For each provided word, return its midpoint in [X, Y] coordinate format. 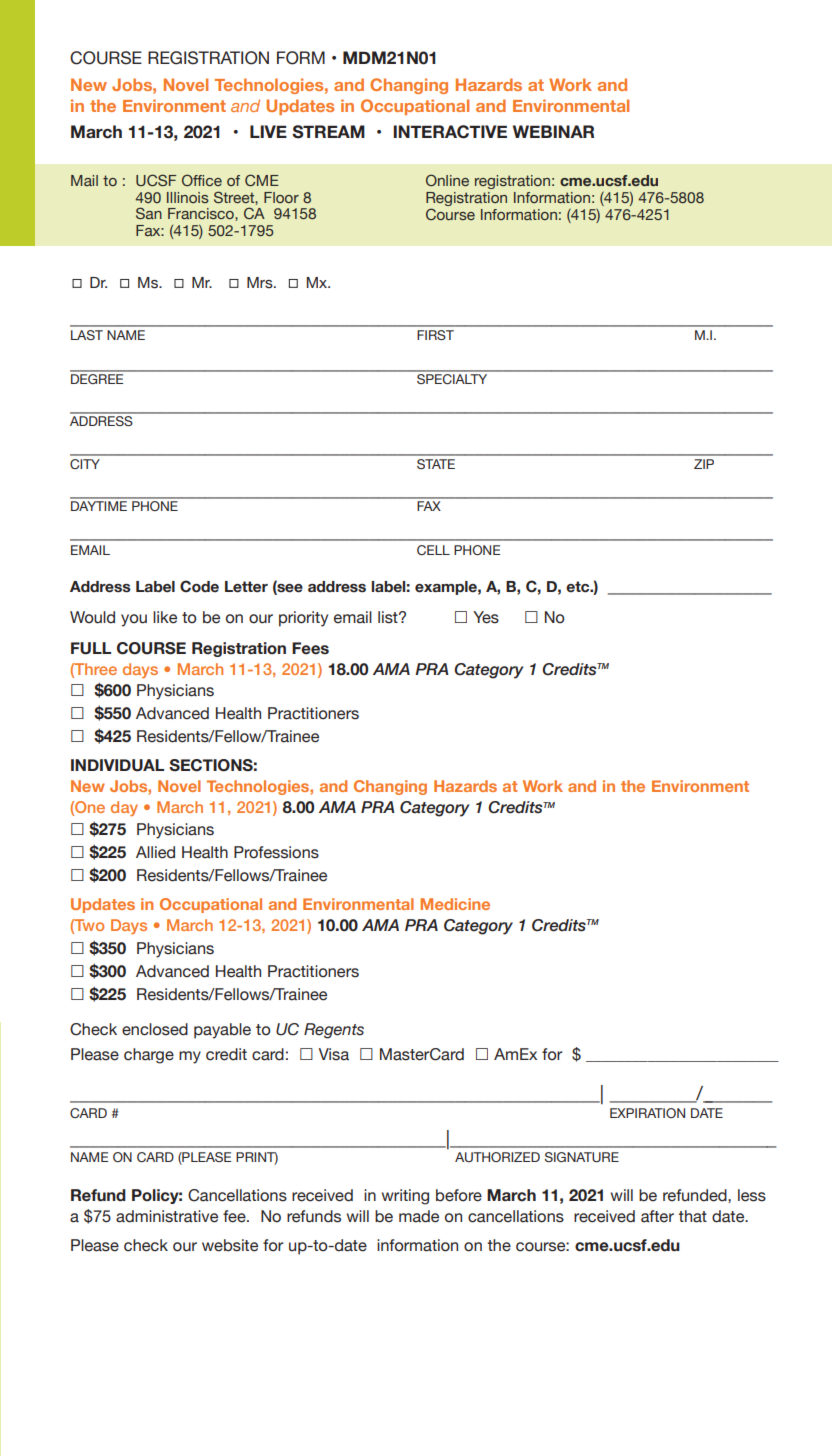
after [657, 1216]
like [165, 617]
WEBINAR [553, 131]
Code [199, 586]
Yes [486, 617]
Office [202, 180]
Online [447, 180]
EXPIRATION [647, 1113]
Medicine [455, 904]
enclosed [155, 1029]
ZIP [704, 464]
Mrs [261, 283]
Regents [334, 1031]
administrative [167, 1216]
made [419, 1216]
